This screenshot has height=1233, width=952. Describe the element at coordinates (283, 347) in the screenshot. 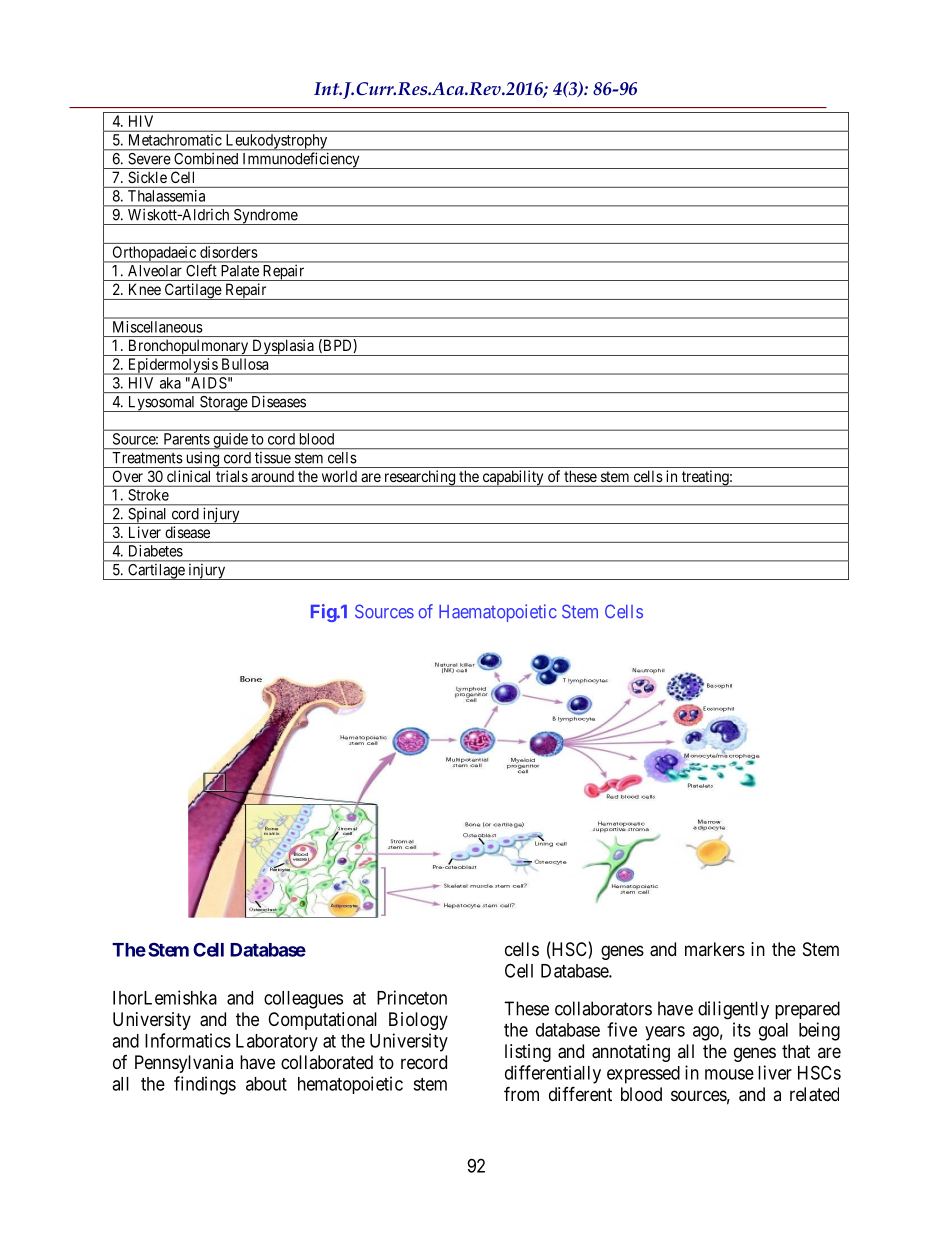

I see `Dysplasia` at that location.
